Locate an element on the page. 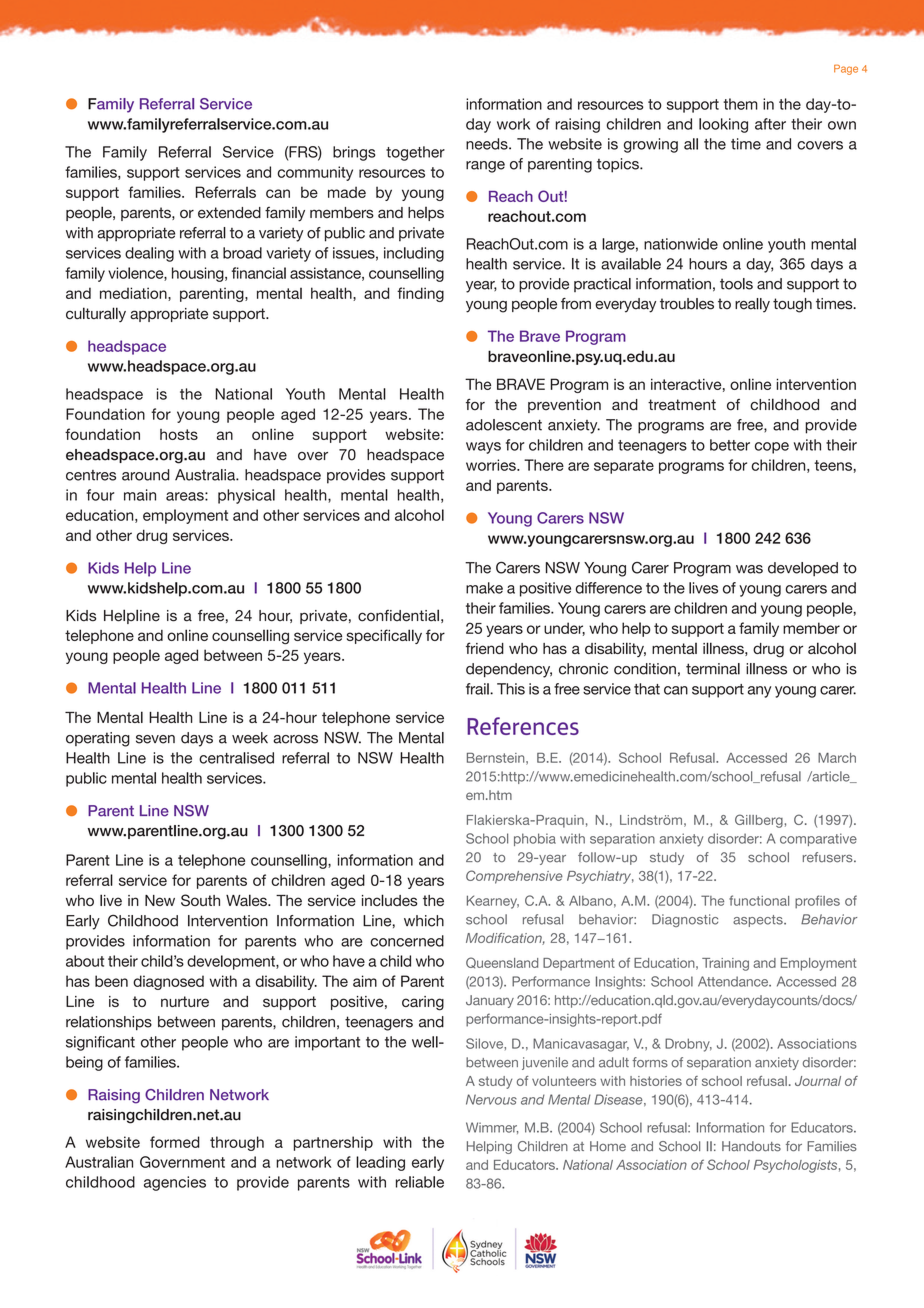 The image size is (924, 1308). main is located at coordinates (140, 495).
